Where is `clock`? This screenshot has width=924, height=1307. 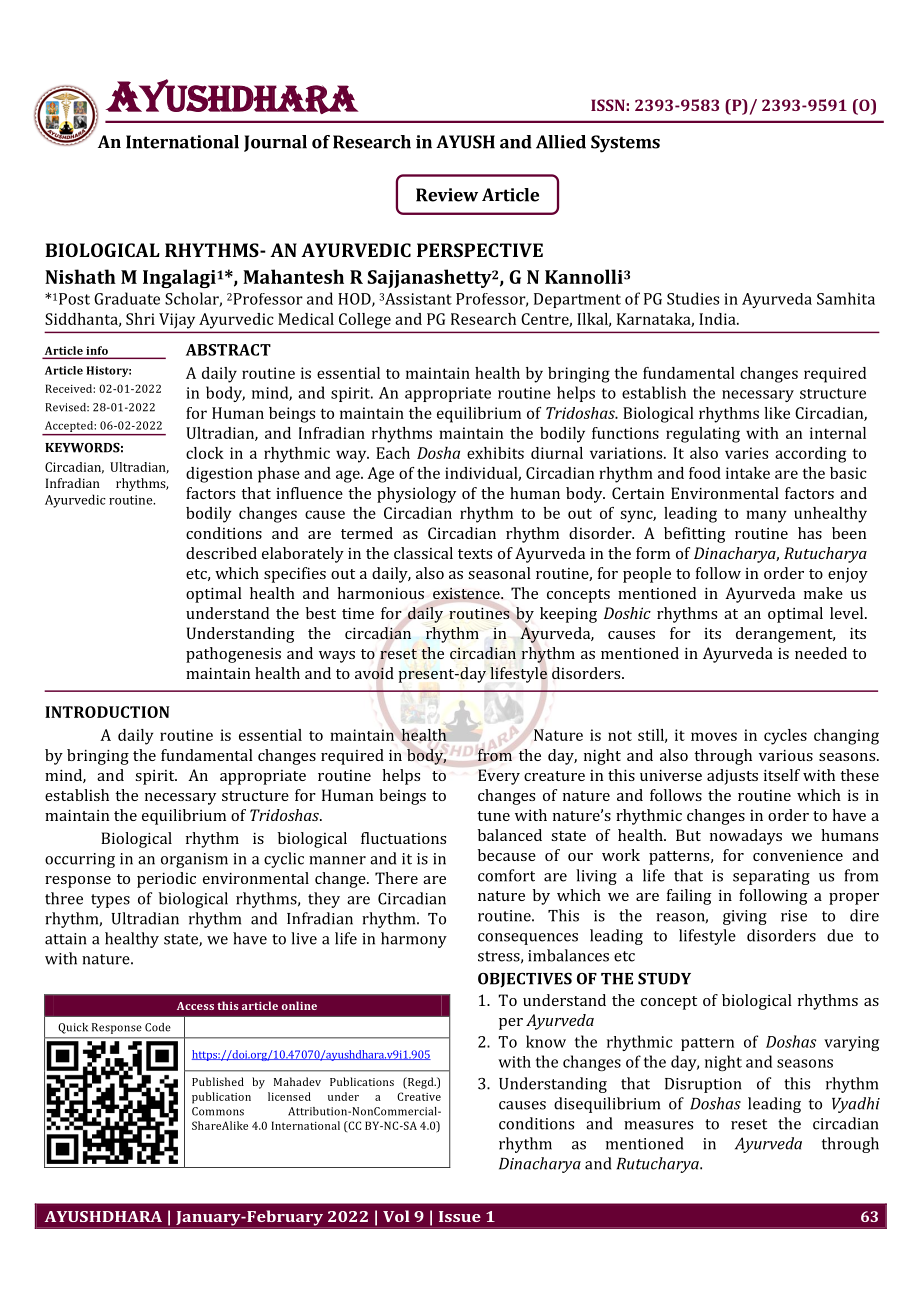
clock is located at coordinates (205, 453).
